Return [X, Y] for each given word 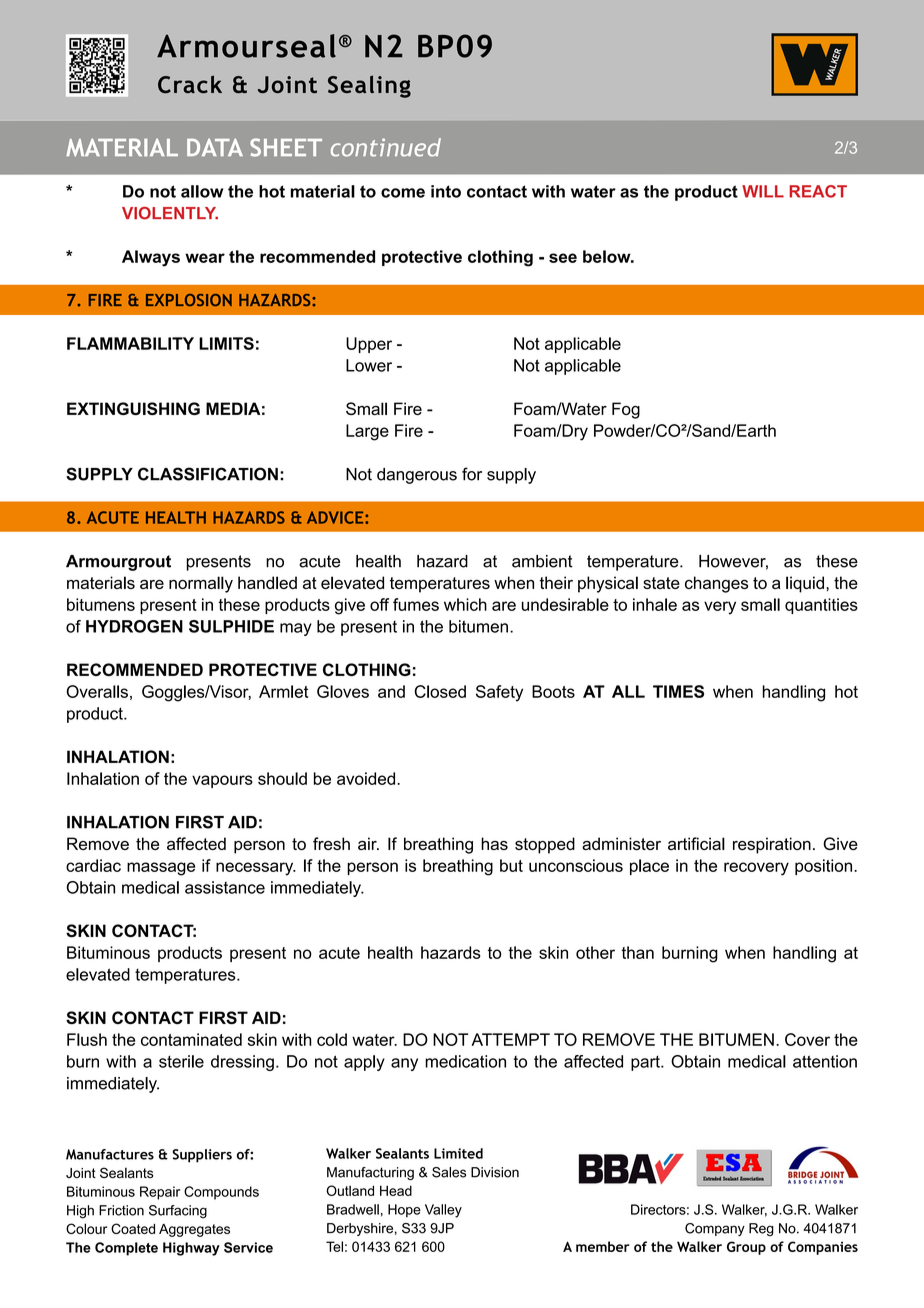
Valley [443, 1211]
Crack [190, 84]
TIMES [678, 691]
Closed [440, 691]
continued [386, 147]
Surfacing [178, 1212]
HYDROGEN [134, 626]
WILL [763, 191]
